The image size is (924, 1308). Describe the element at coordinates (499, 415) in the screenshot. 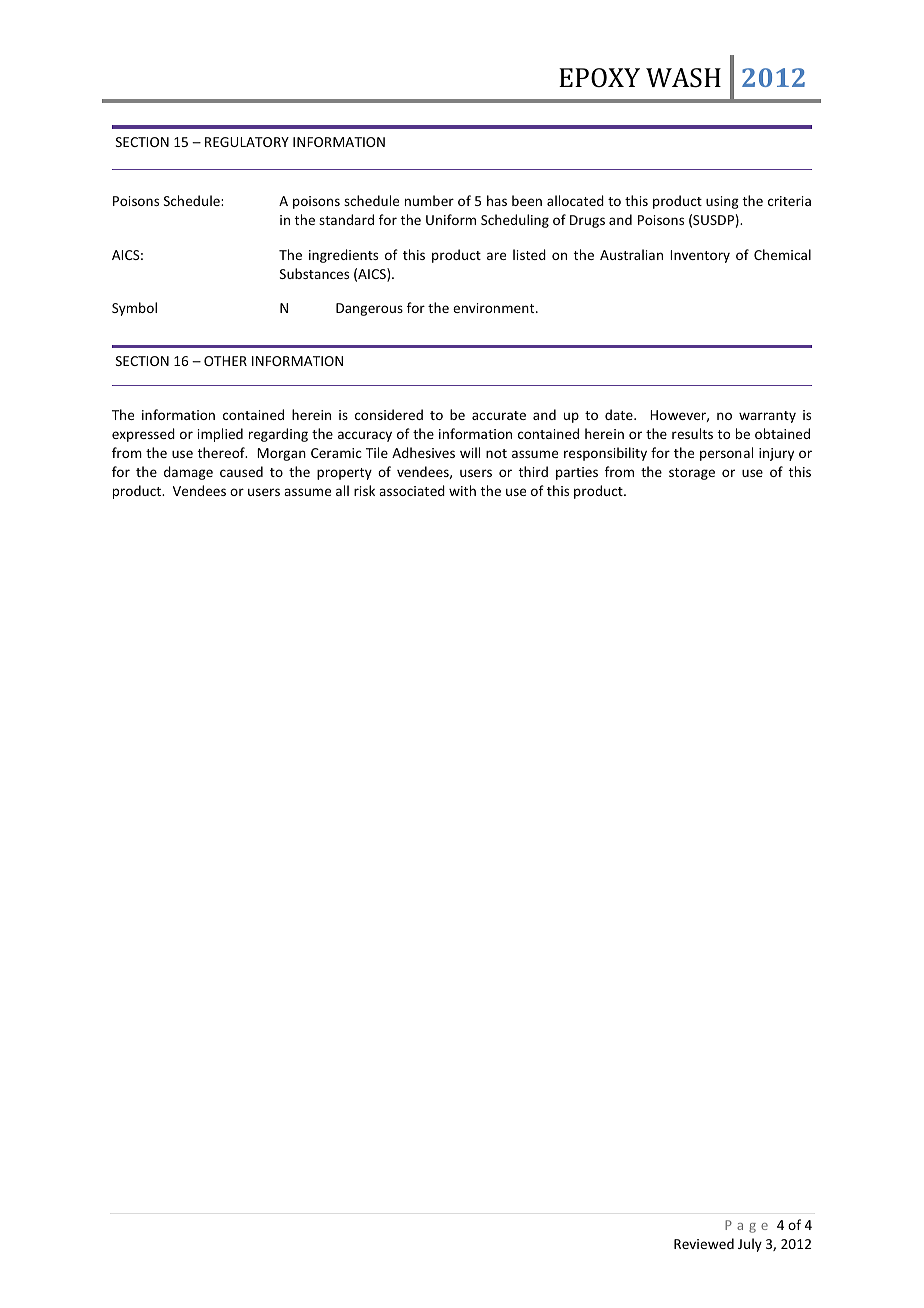

I see `accurate` at that location.
